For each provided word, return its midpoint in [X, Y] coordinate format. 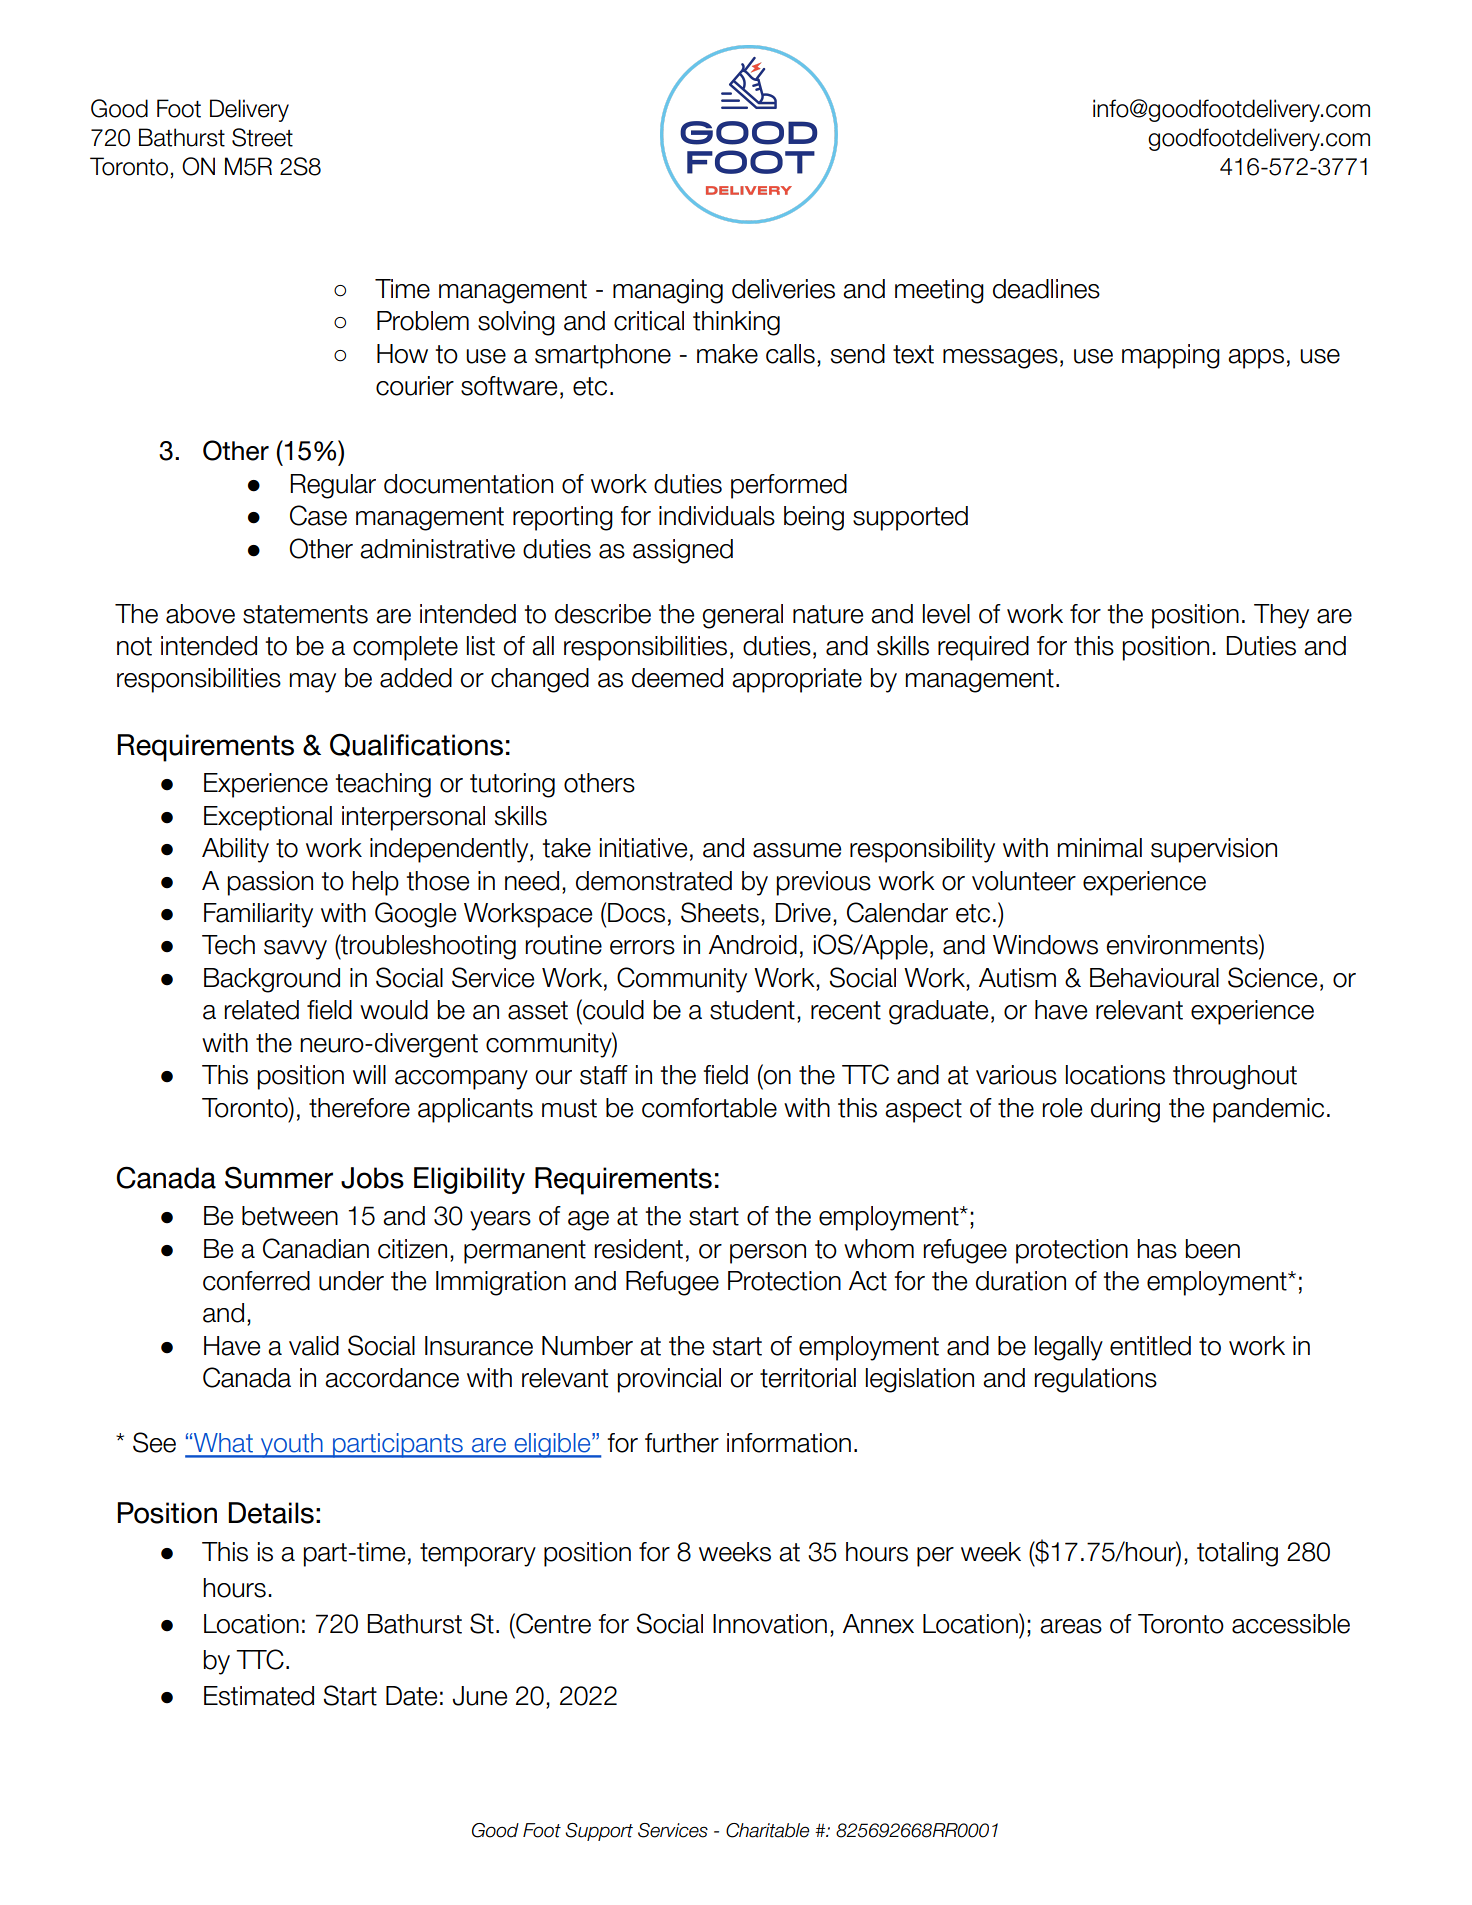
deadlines [1046, 289]
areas [1071, 1626]
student [752, 1010]
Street [262, 137]
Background [272, 980]
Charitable [767, 1830]
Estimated [259, 1696]
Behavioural [1154, 978]
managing [668, 291]
